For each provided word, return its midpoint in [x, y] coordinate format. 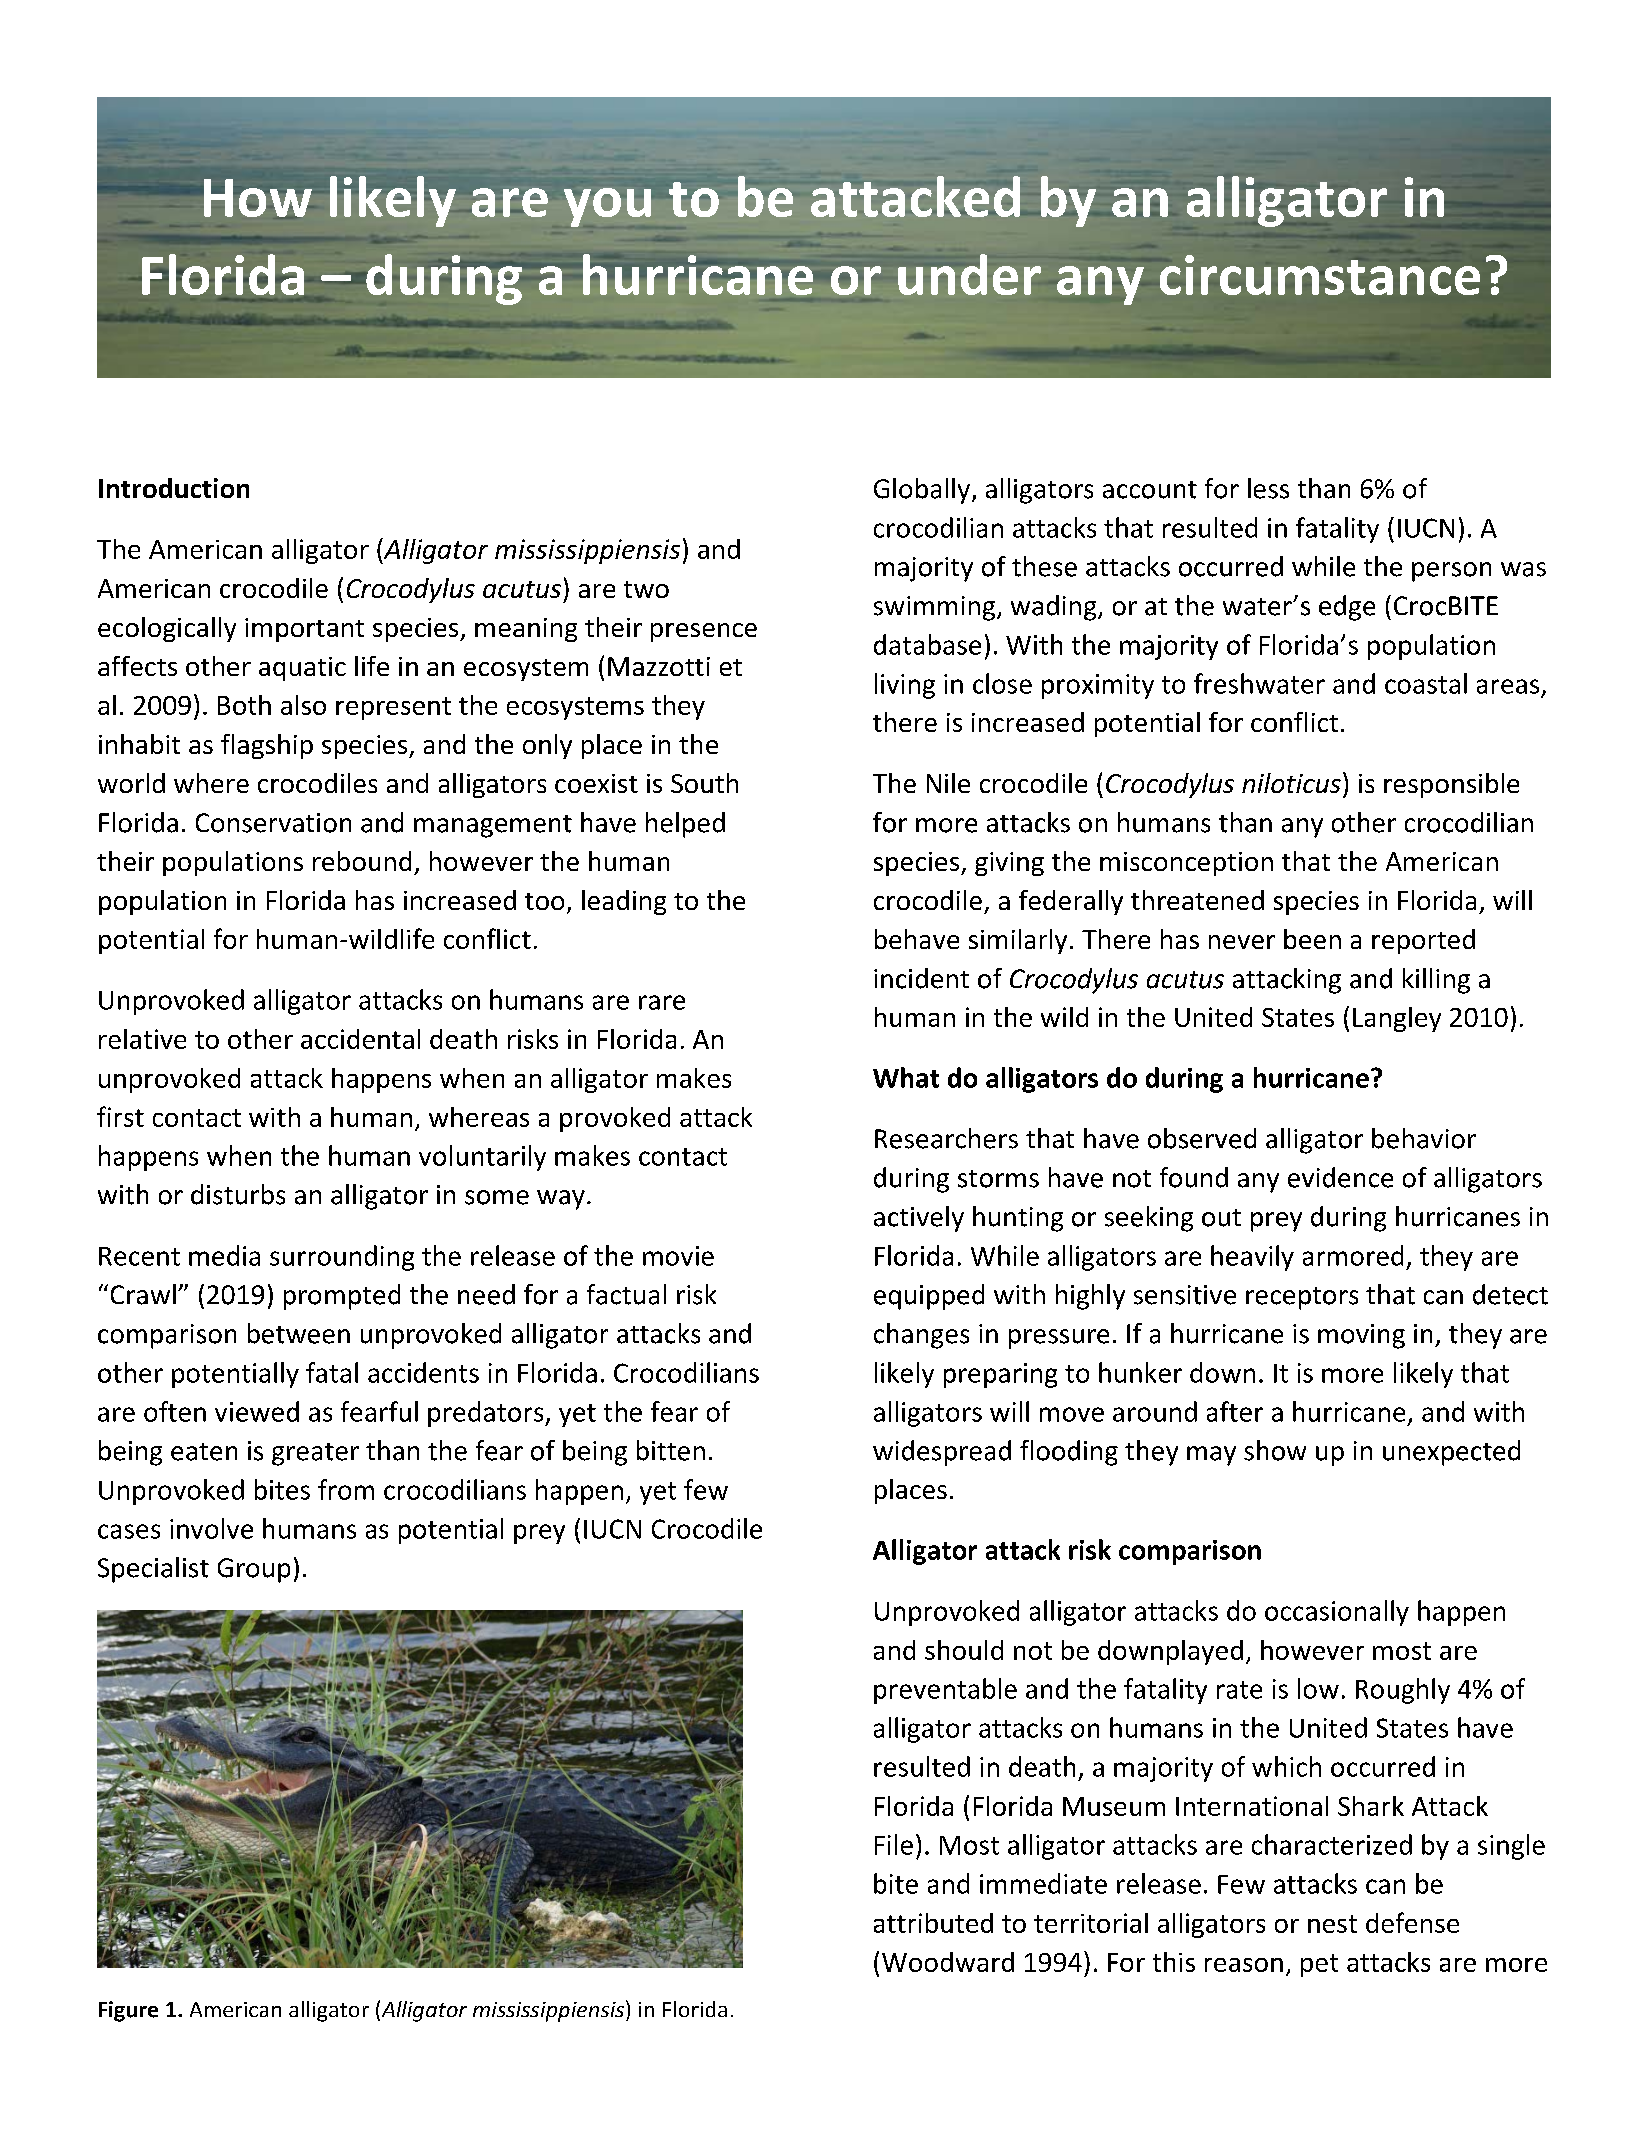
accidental [360, 1039]
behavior [1424, 1138]
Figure [128, 2011]
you [607, 207]
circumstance [1320, 275]
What [906, 1077]
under [969, 274]
